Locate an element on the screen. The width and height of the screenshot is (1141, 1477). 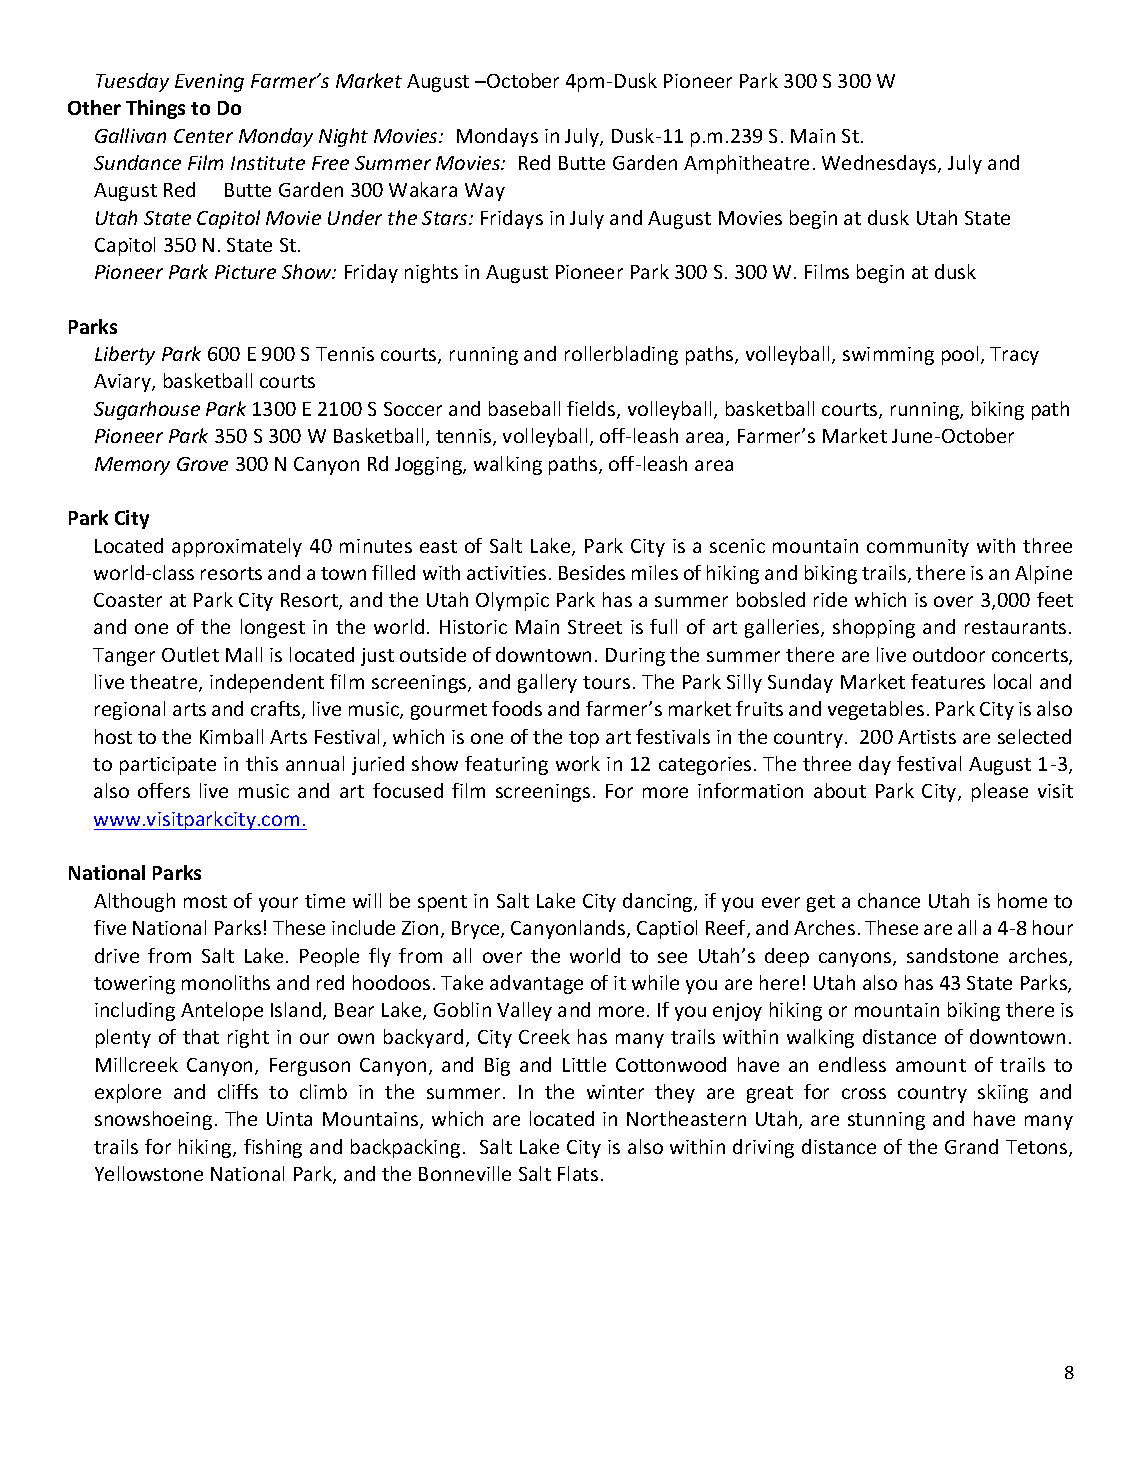
Way is located at coordinates (485, 192).
